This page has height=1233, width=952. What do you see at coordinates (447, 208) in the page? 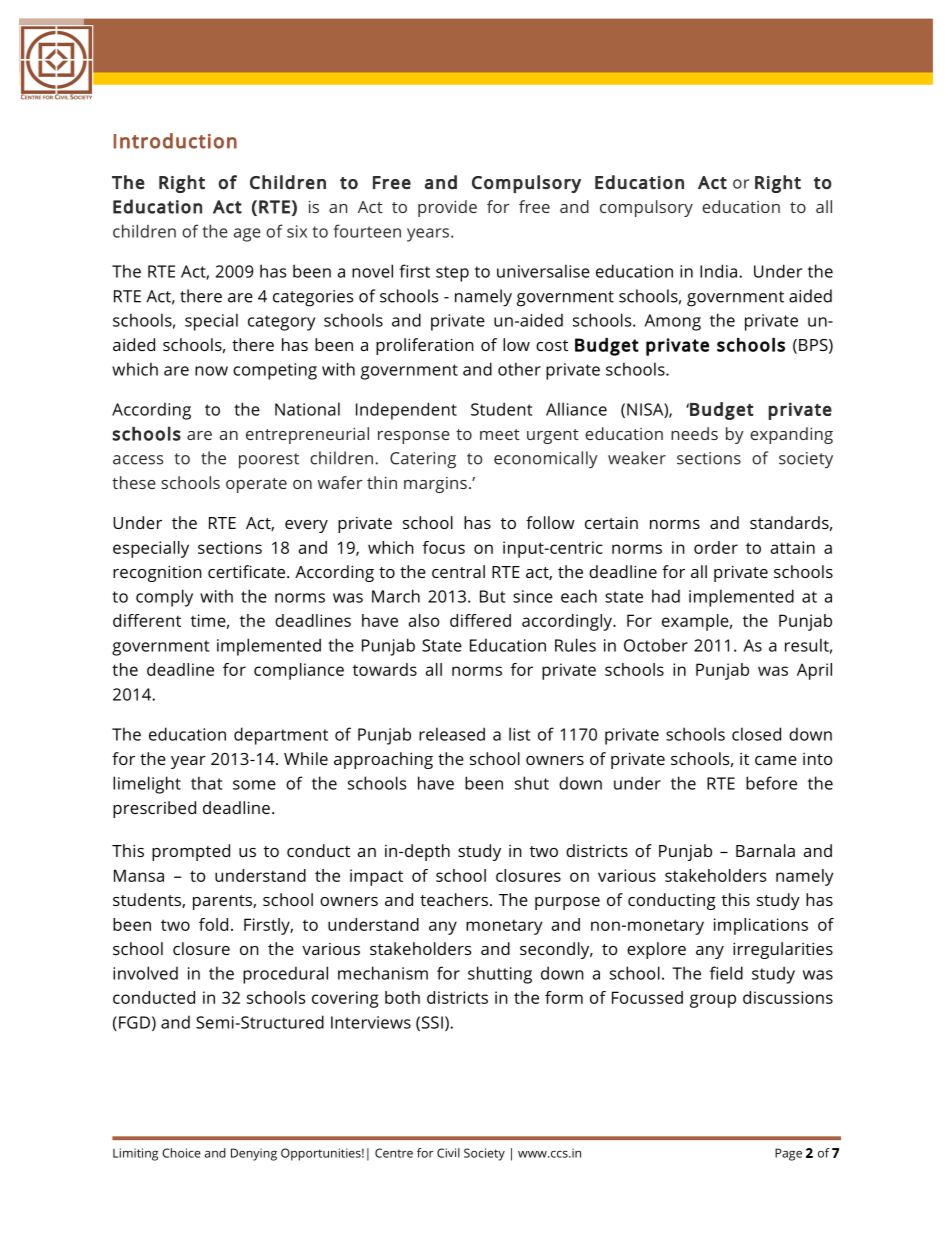
I see `provide` at bounding box center [447, 208].
